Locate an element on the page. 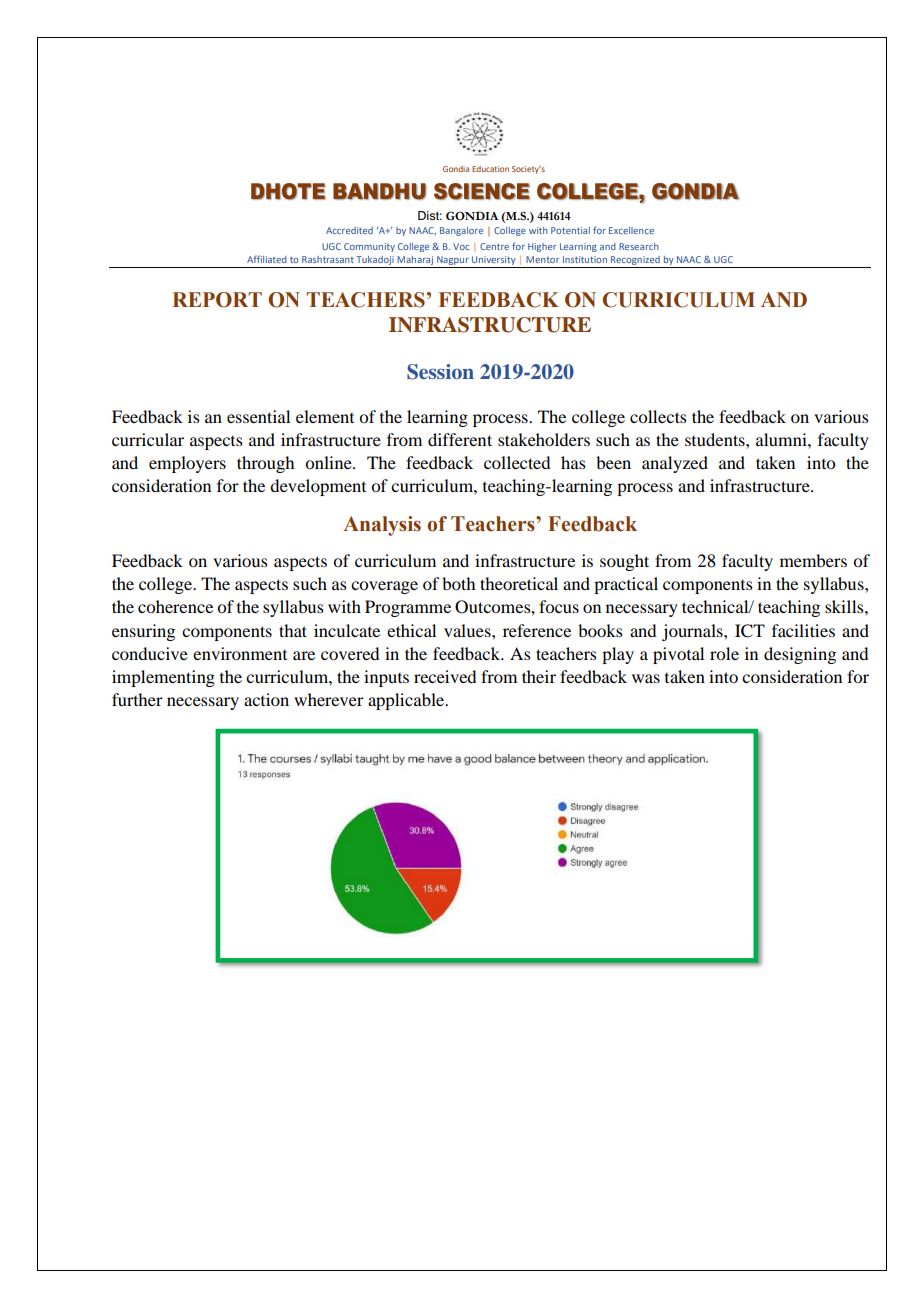 Image resolution: width=924 pixels, height=1308 pixels. implementing is located at coordinates (163, 678).
